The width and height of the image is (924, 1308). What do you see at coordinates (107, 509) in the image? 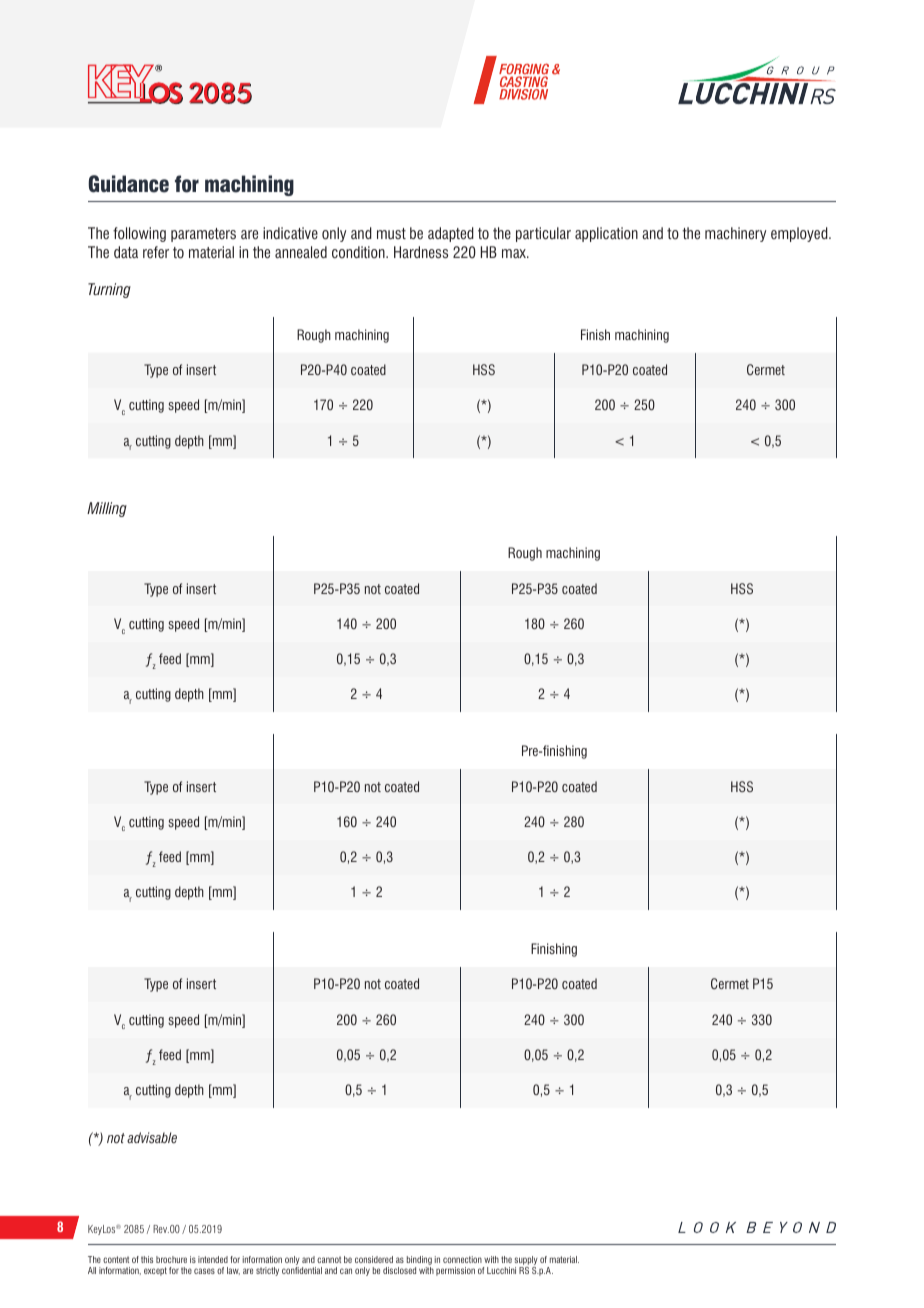
I see `Milling` at bounding box center [107, 509].
